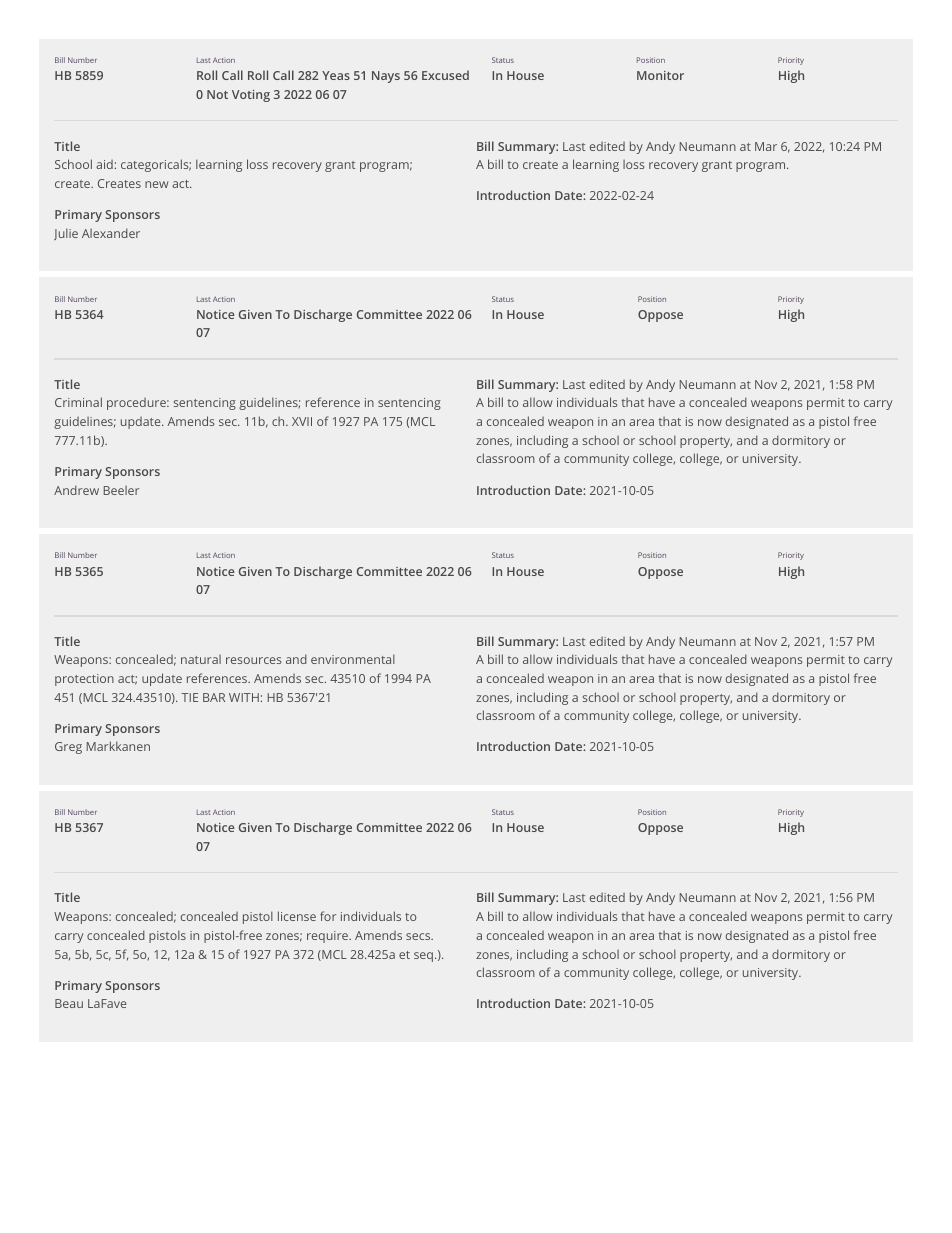 This screenshot has height=1233, width=952. I want to click on secs, so click(419, 936).
